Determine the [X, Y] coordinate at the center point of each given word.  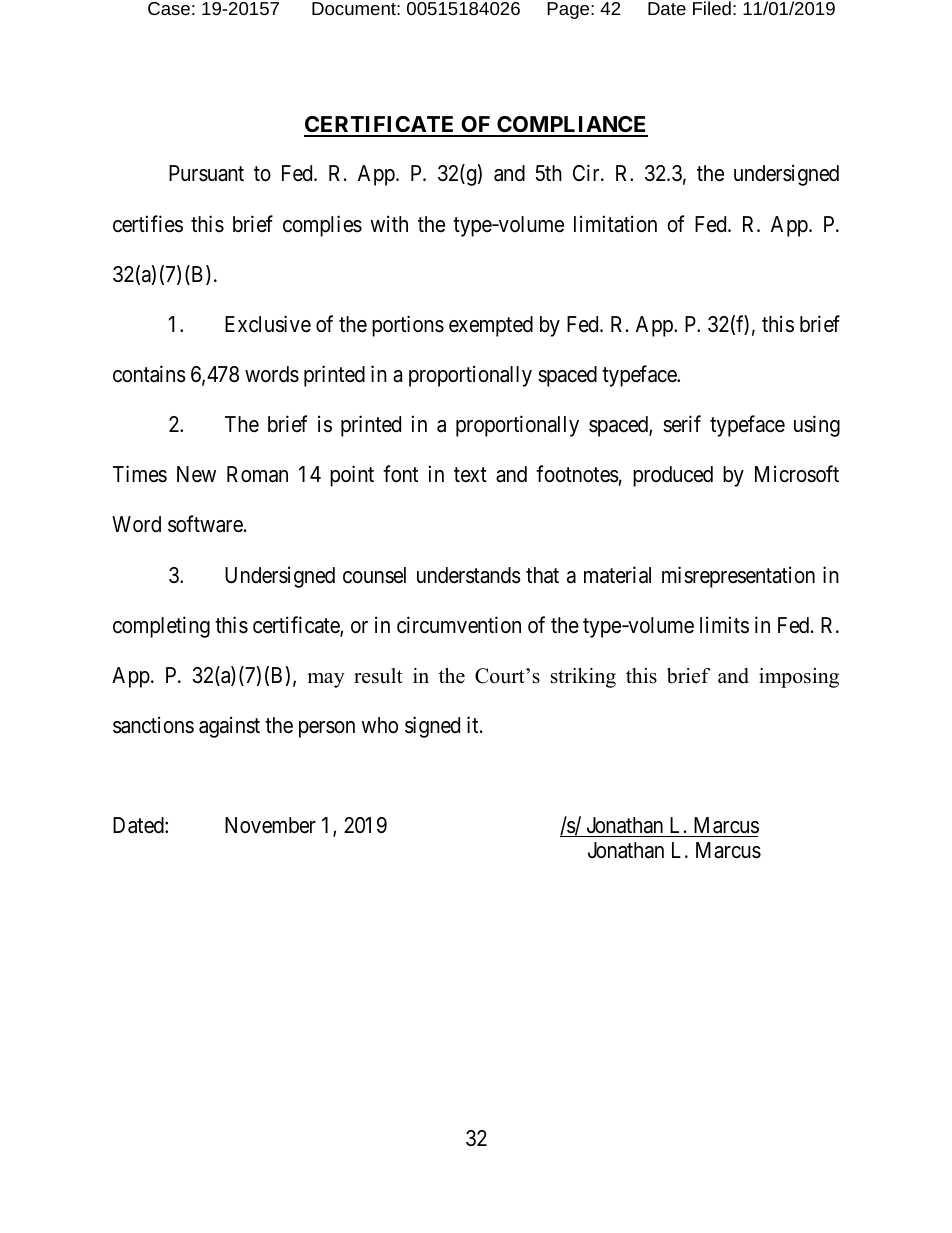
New [196, 474]
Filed [712, 8]
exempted [491, 326]
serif [682, 424]
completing [161, 627]
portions [408, 326]
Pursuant [206, 173]
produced [673, 476]
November [270, 825]
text [470, 475]
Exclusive [268, 324]
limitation [615, 224]
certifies [148, 224]
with [389, 223]
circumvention [459, 625]
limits [724, 625]
